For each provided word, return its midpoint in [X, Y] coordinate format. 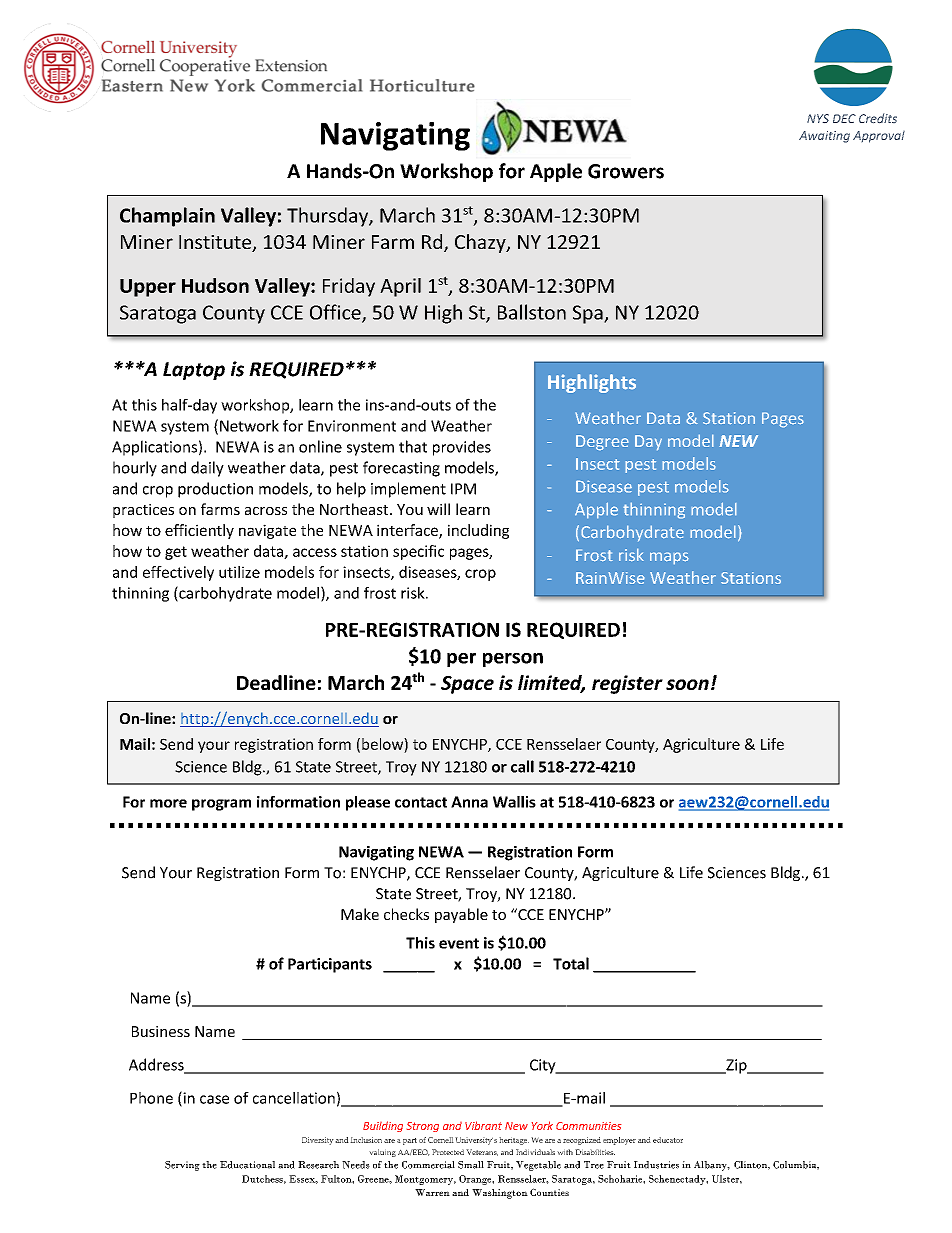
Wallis [514, 802]
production [215, 490]
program [221, 805]
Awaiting [824, 137]
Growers [626, 171]
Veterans [482, 1152]
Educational [247, 1165]
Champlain [167, 217]
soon [687, 684]
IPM [463, 489]
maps [669, 558]
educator [668, 1140]
